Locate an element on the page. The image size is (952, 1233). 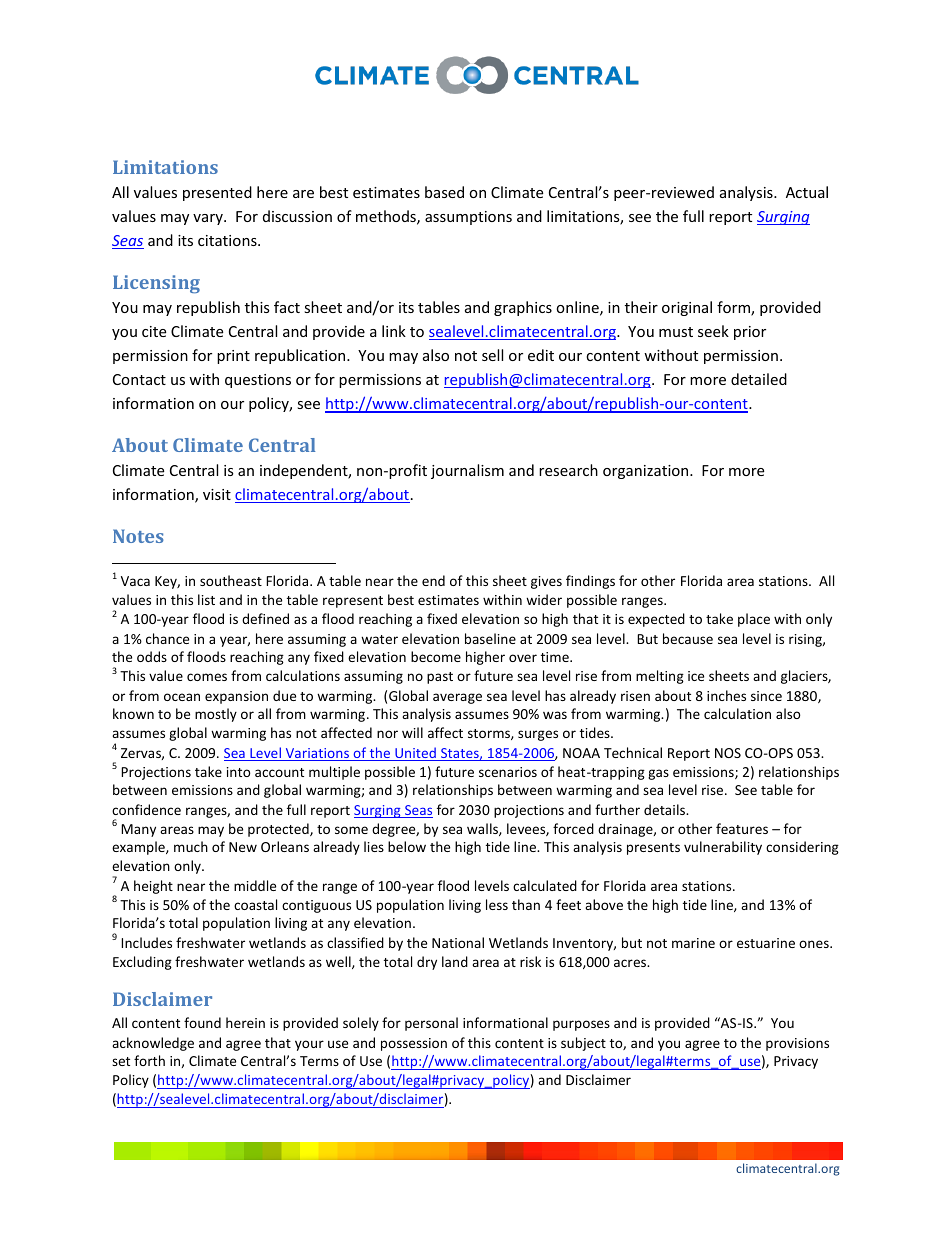
provisions is located at coordinates (797, 1044).
